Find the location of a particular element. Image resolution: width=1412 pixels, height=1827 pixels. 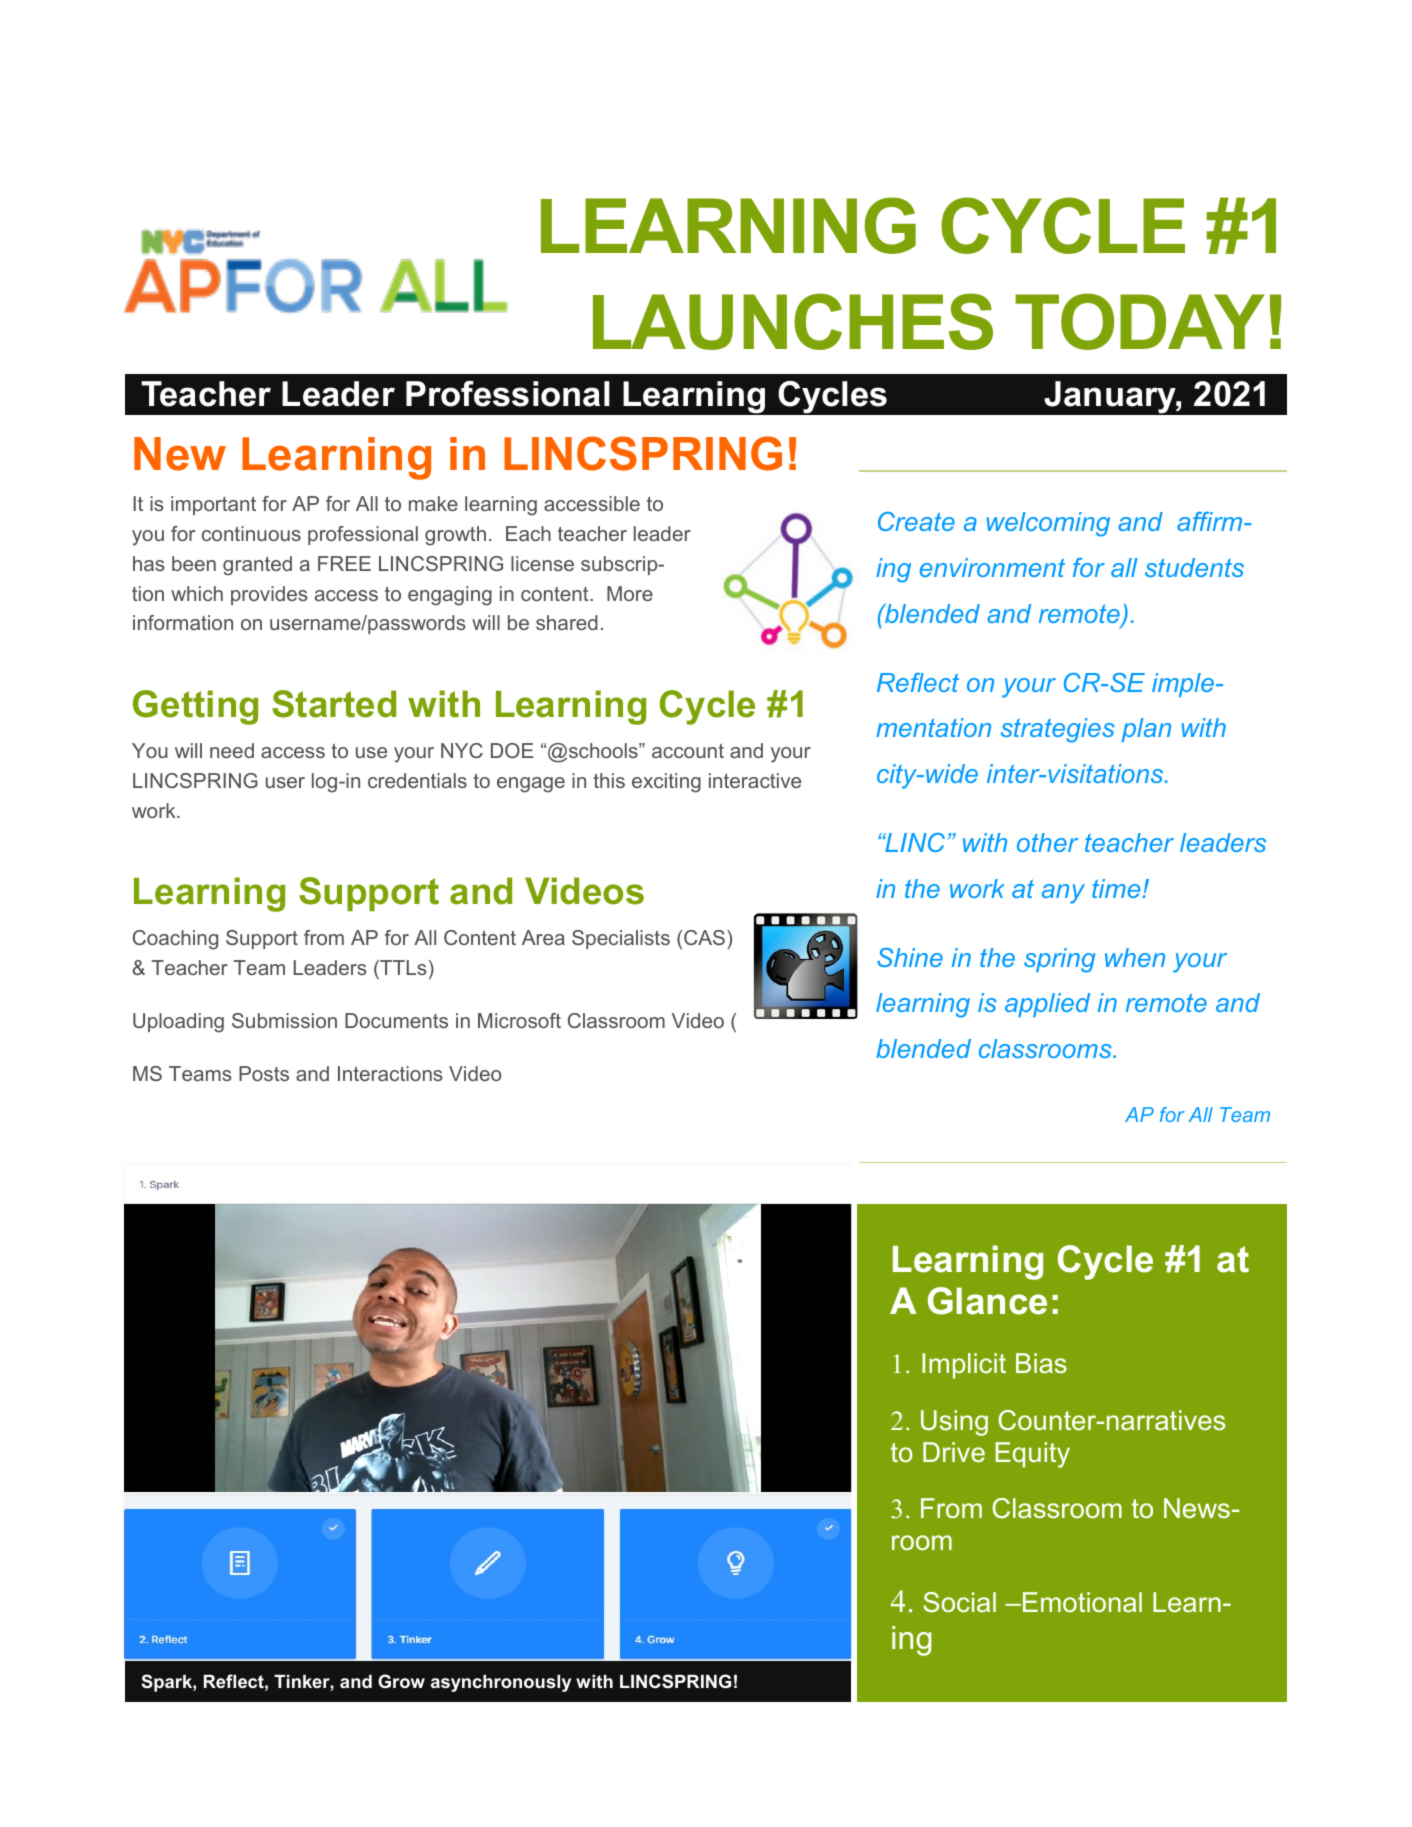

Microsoft is located at coordinates (519, 1020).
